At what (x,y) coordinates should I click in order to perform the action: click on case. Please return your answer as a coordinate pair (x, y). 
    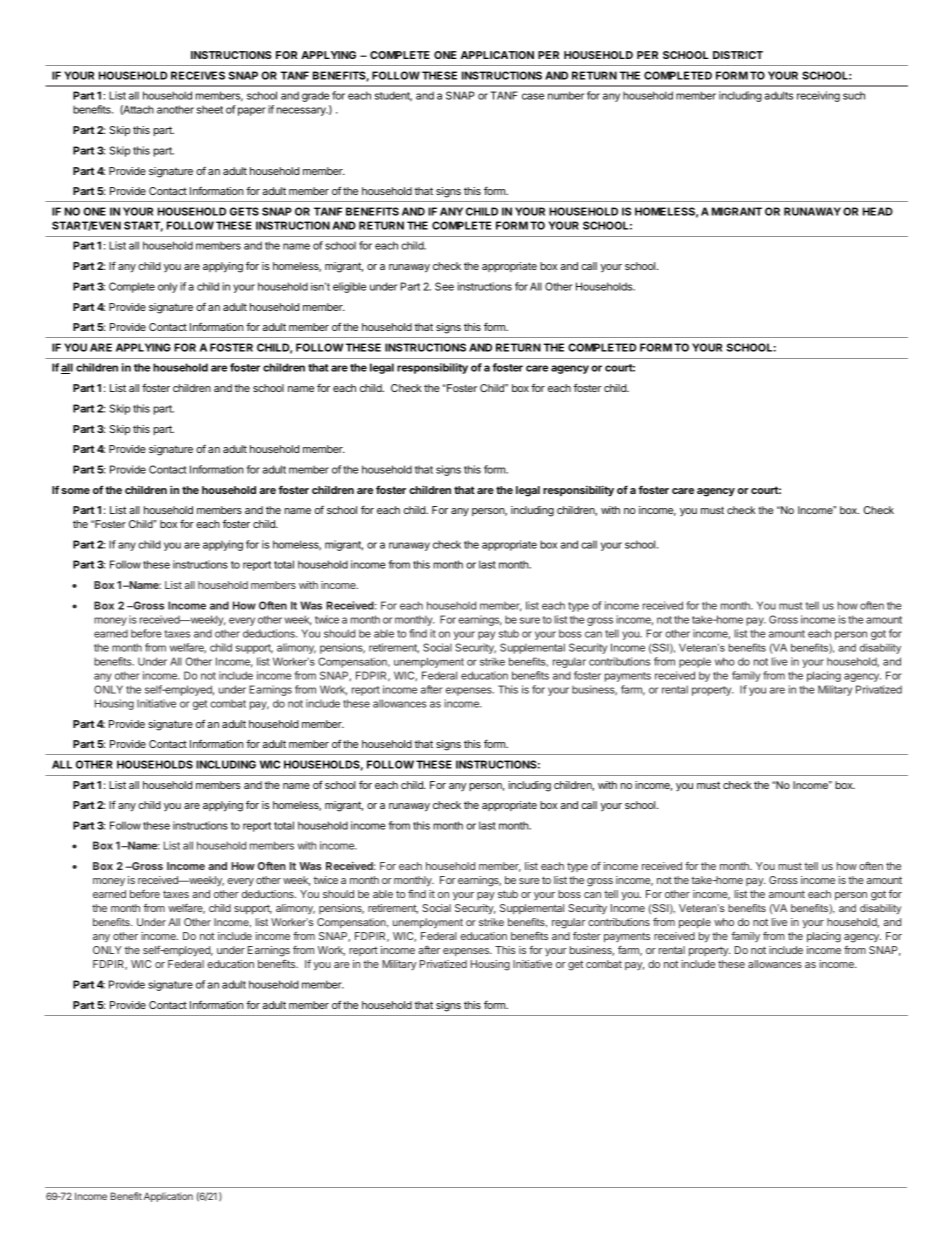
    Looking at the image, I should click on (533, 96).
